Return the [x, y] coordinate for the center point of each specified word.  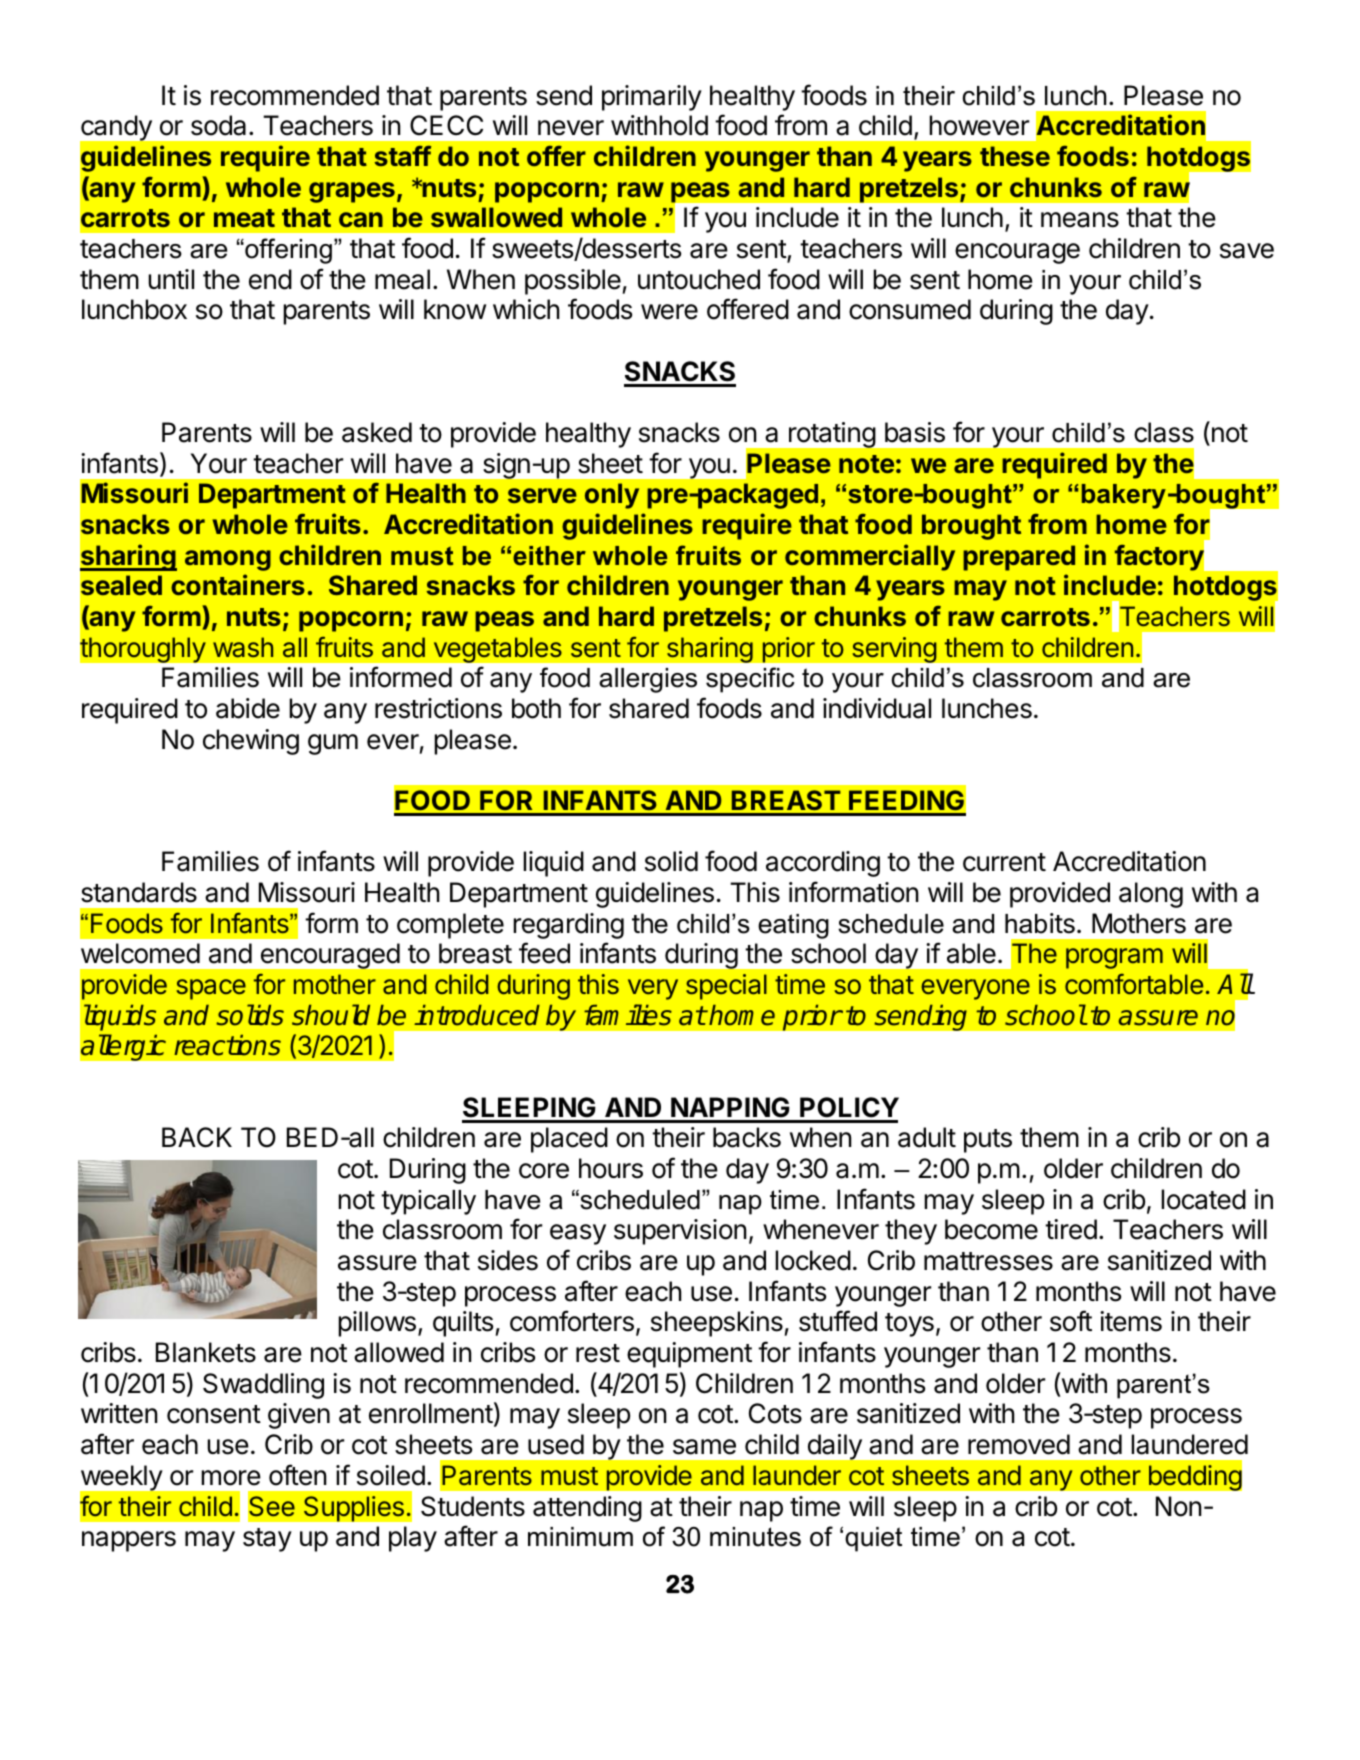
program [1114, 958]
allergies [648, 680]
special [726, 987]
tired [1071, 1229]
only [612, 496]
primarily [652, 98]
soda [218, 125]
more [231, 1478]
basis [915, 432]
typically [428, 1202]
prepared [1019, 558]
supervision [680, 1232]
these [1015, 156]
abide [248, 708]
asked [377, 432]
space [211, 989]
